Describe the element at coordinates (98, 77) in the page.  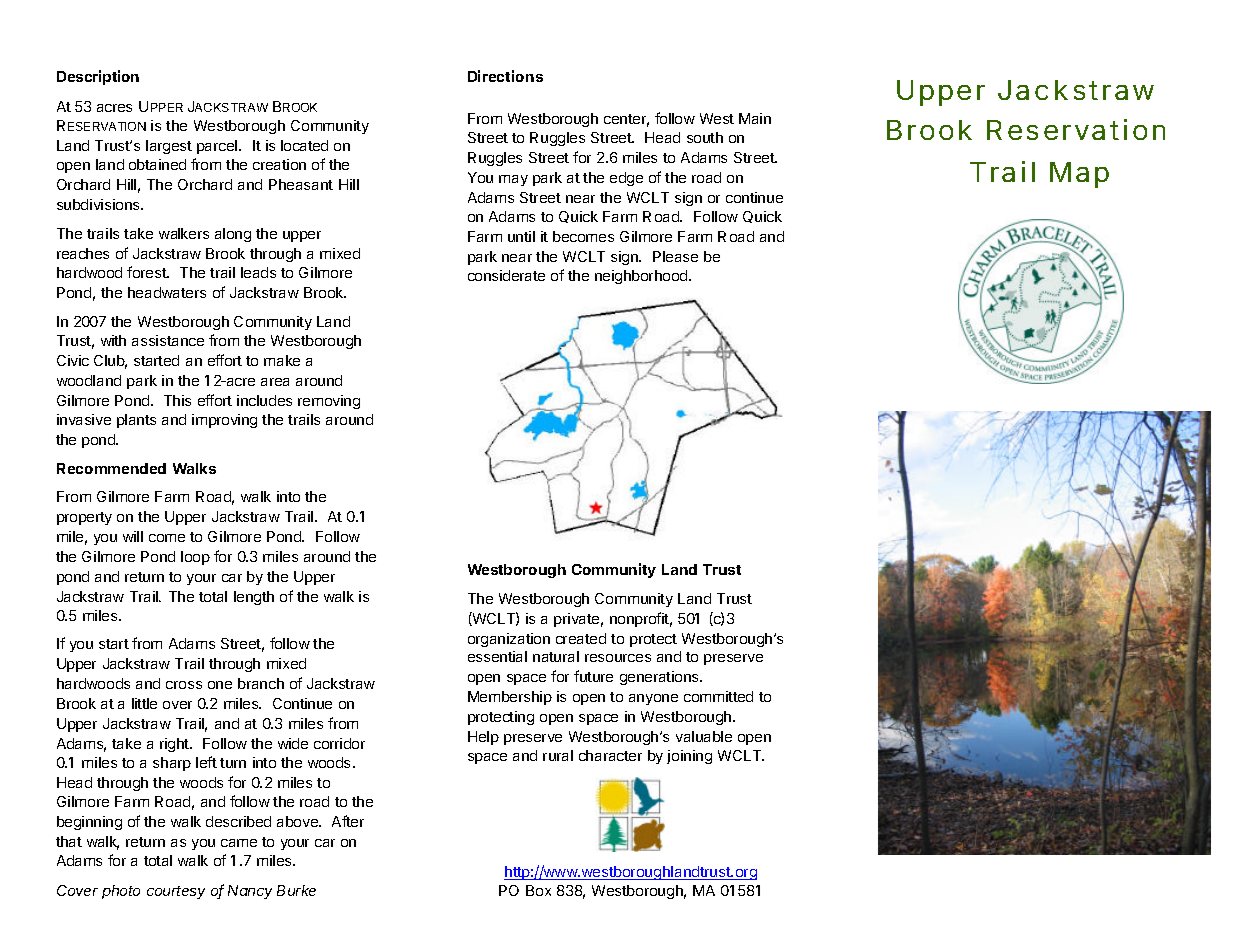
I see `Description` at that location.
